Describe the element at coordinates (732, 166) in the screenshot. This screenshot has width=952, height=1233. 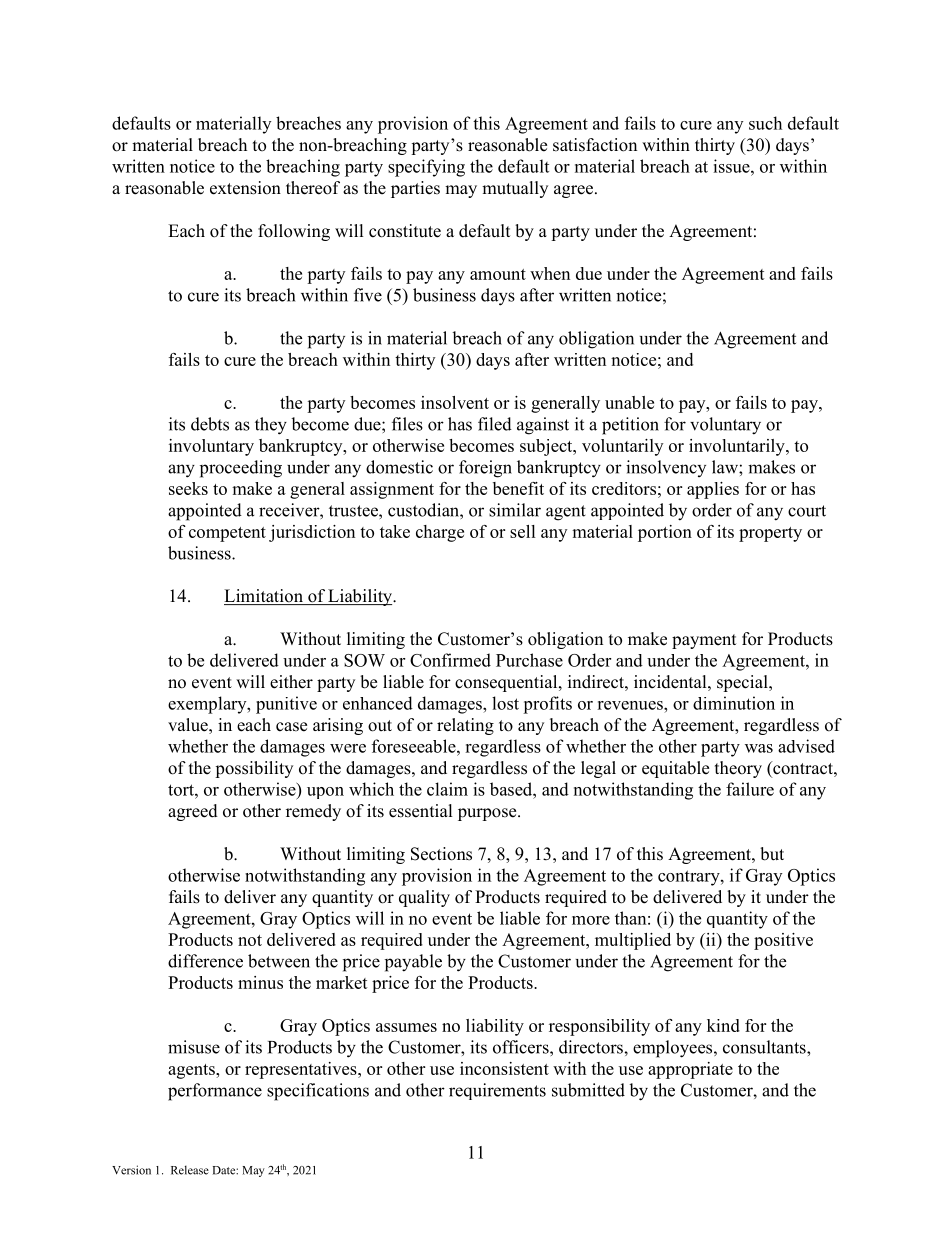
I see `issue` at that location.
